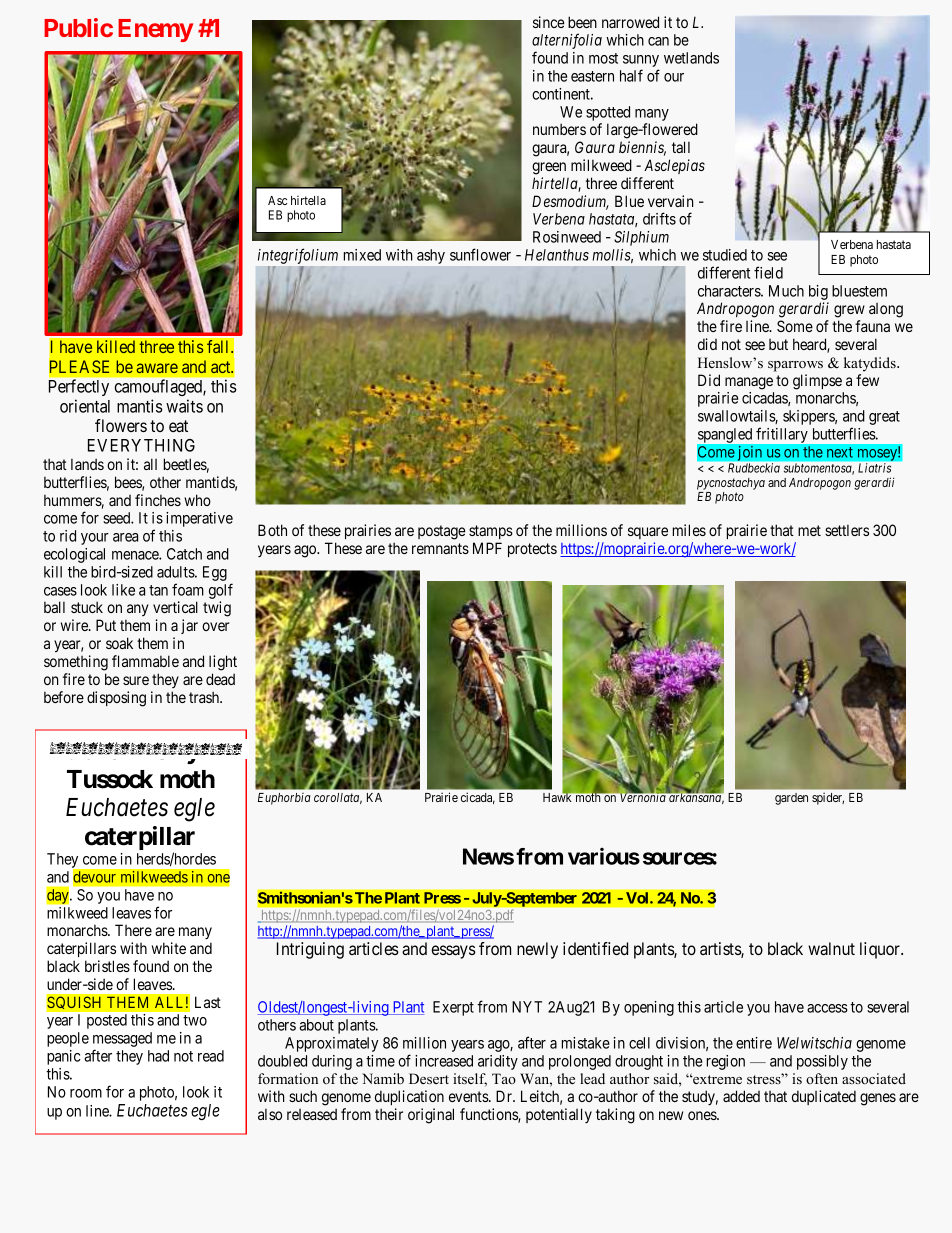 This page has width=952, height=1233. I want to click on since, so click(549, 22).
